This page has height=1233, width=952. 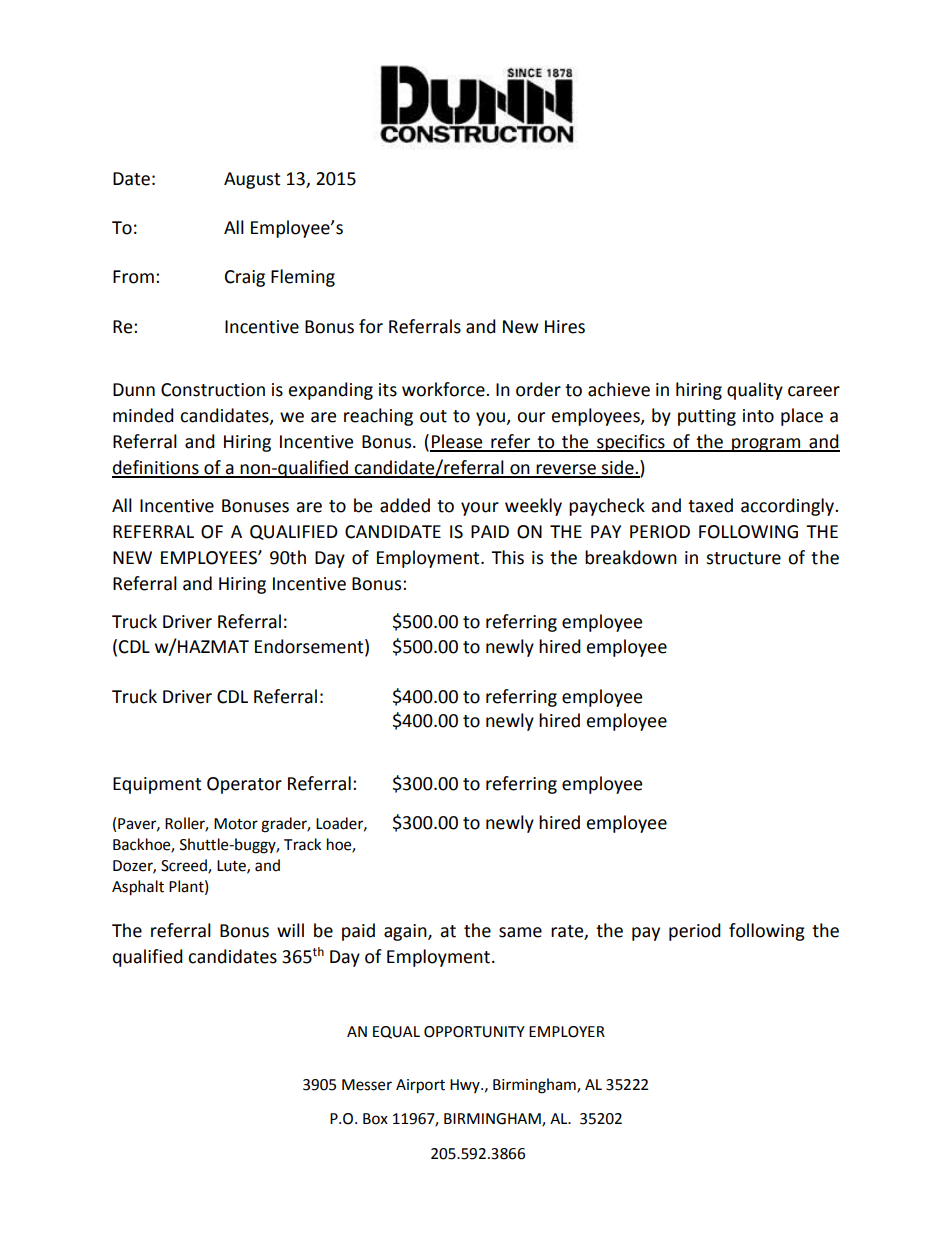 What do you see at coordinates (707, 417) in the page?
I see `putting` at bounding box center [707, 417].
